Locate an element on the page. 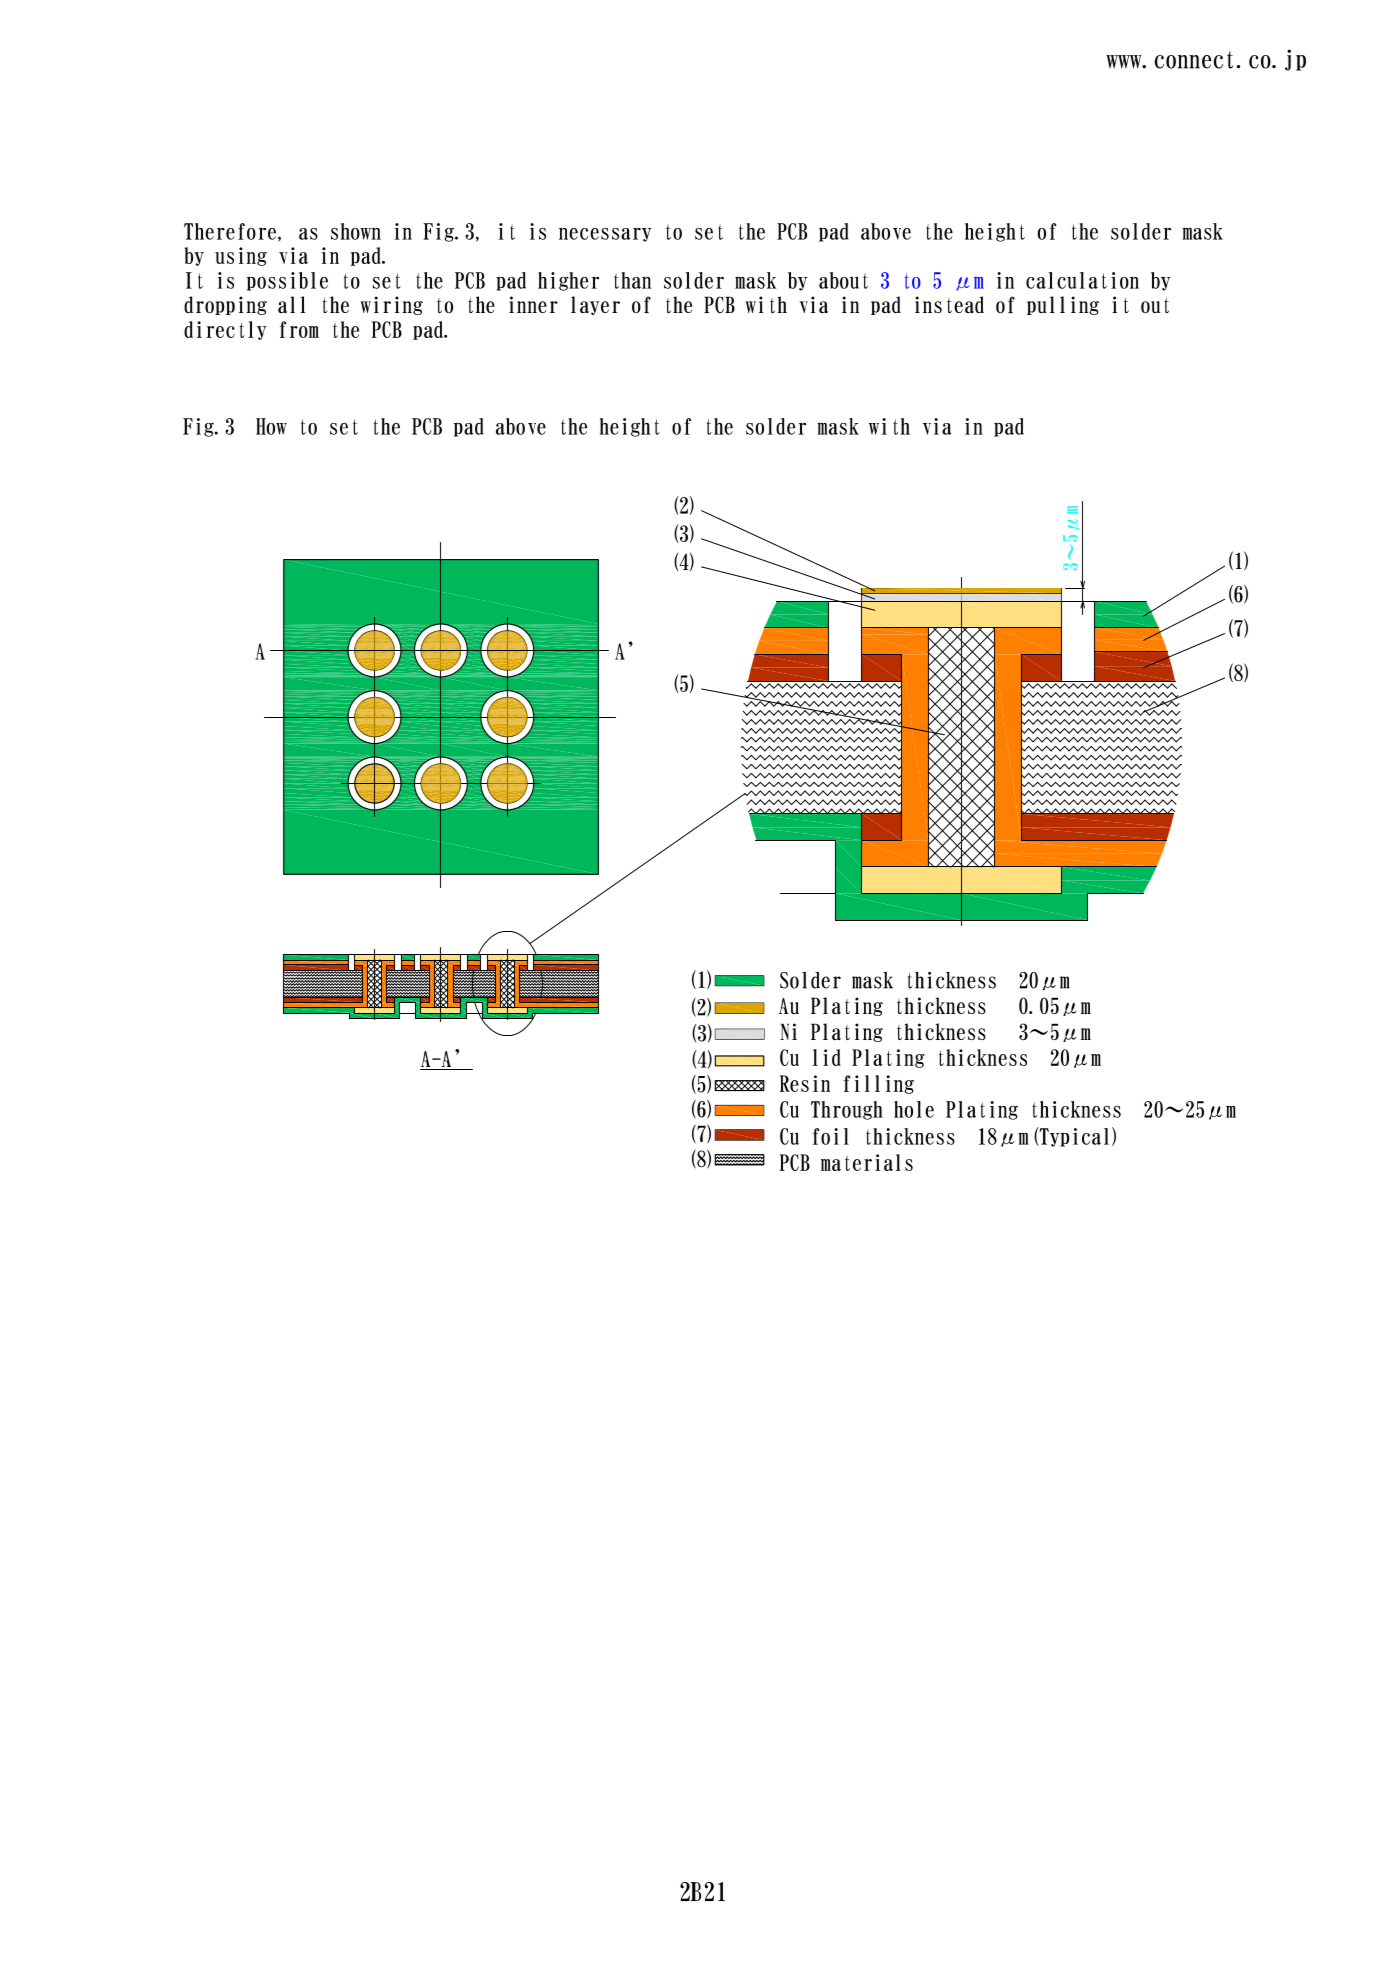 The height and width of the document is (1973, 1395). possible is located at coordinates (287, 281).
